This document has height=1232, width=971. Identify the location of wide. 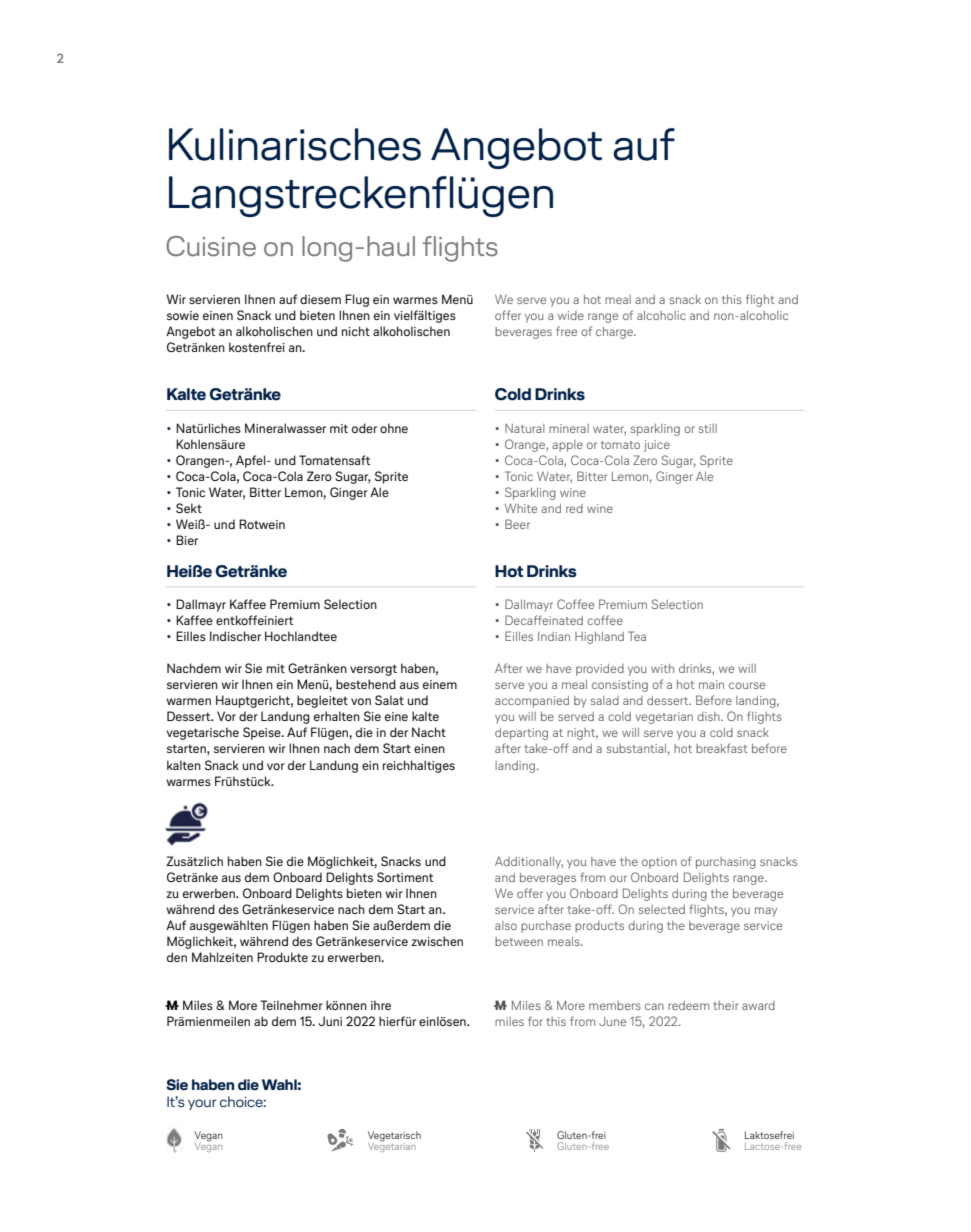
(571, 315).
